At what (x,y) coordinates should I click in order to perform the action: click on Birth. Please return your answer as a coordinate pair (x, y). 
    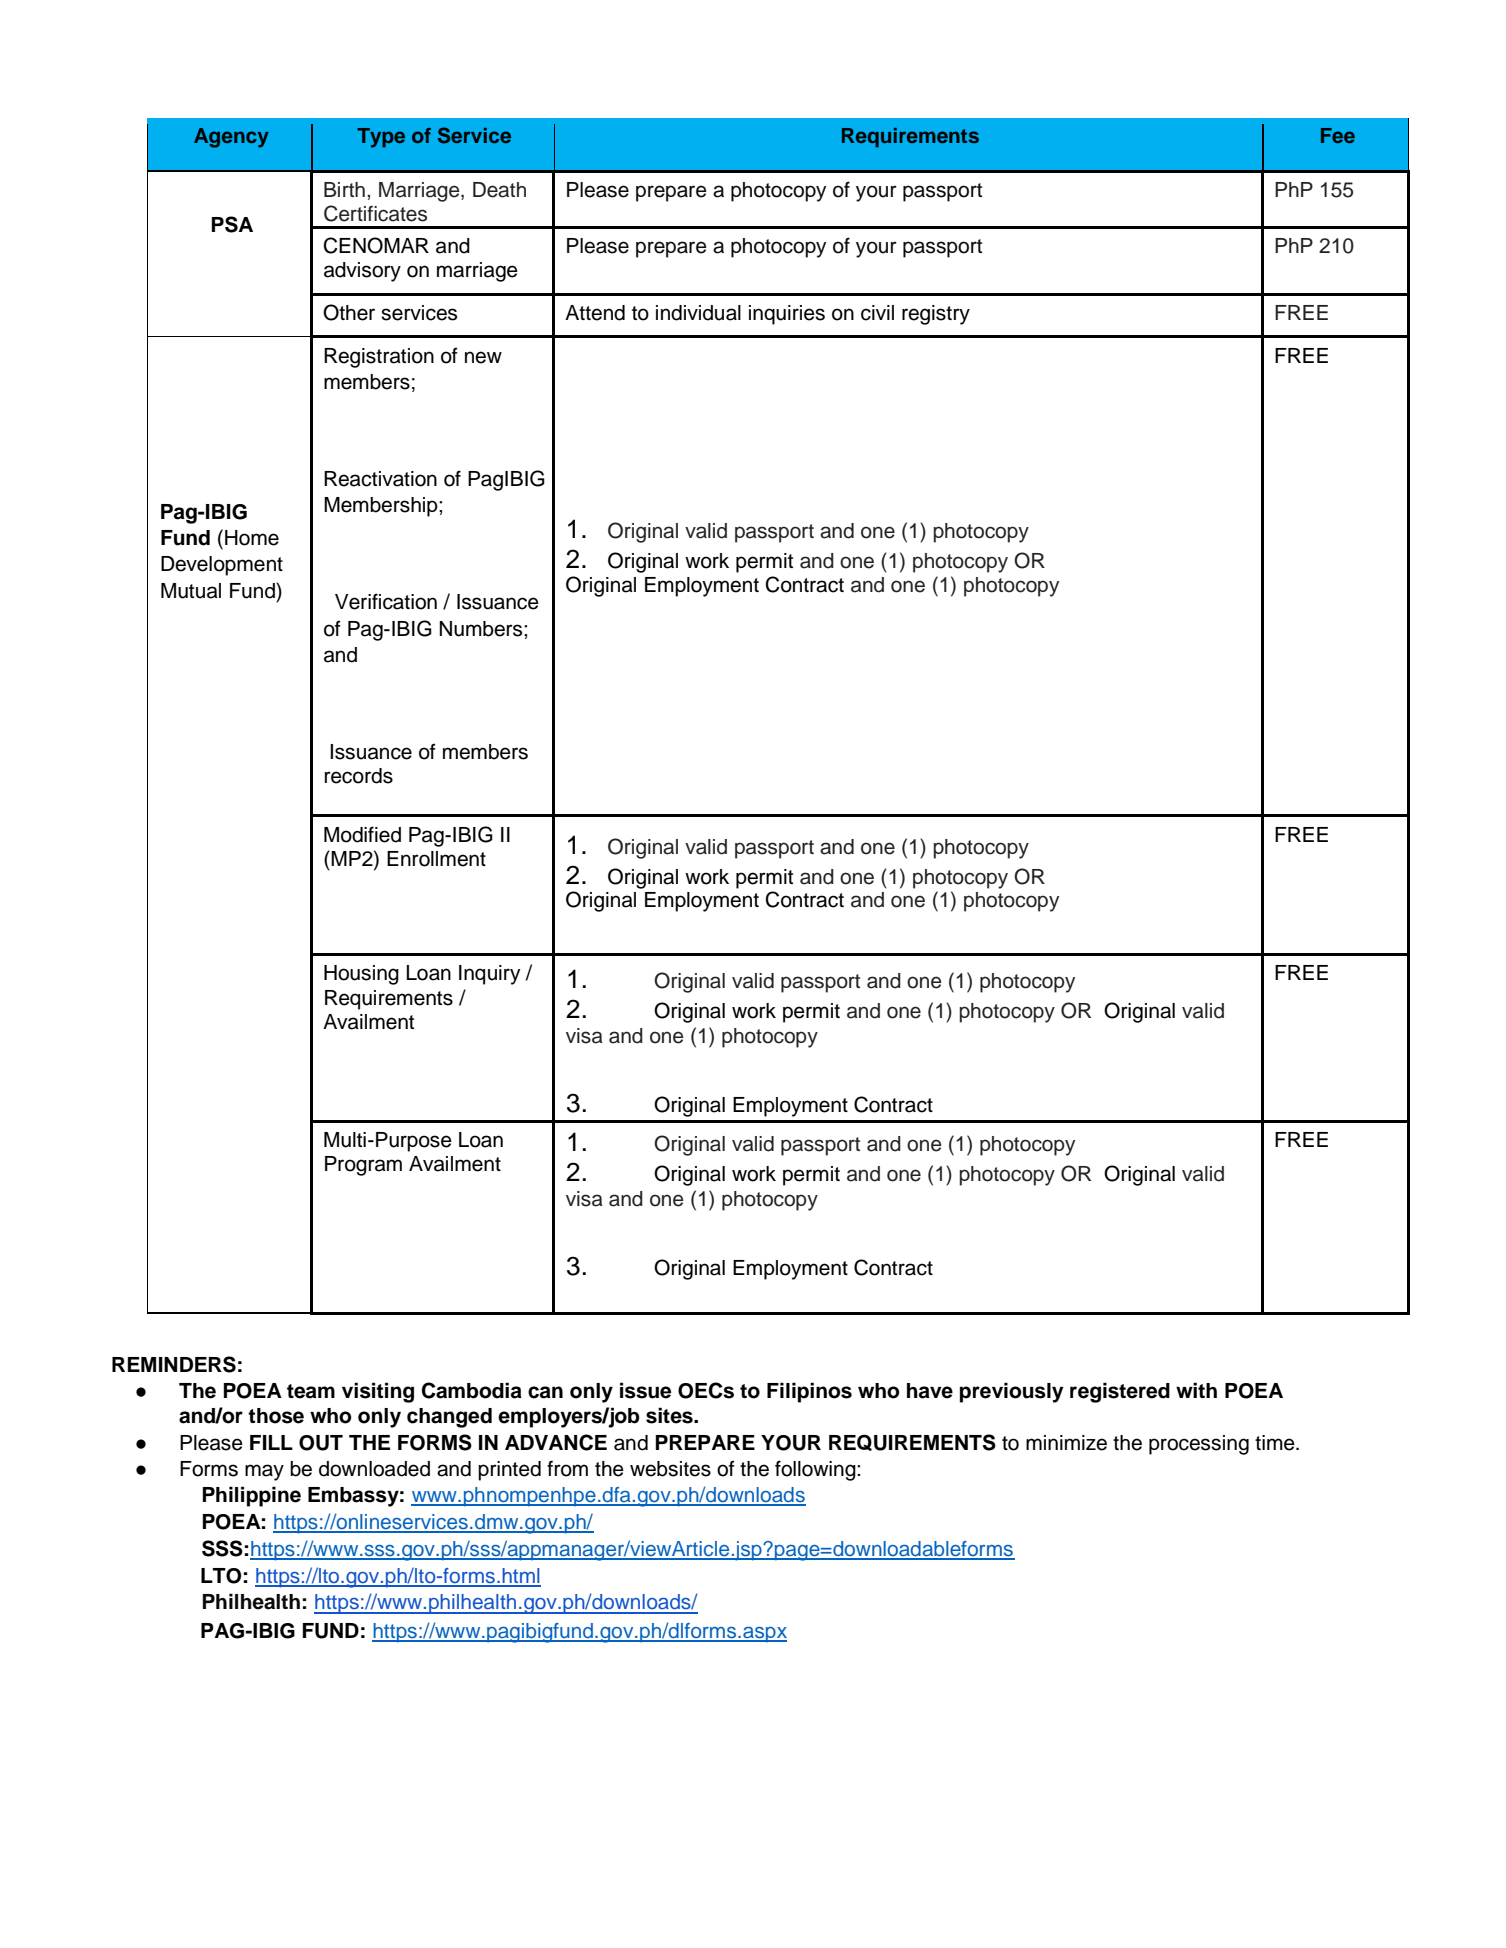
    Looking at the image, I should click on (344, 189).
